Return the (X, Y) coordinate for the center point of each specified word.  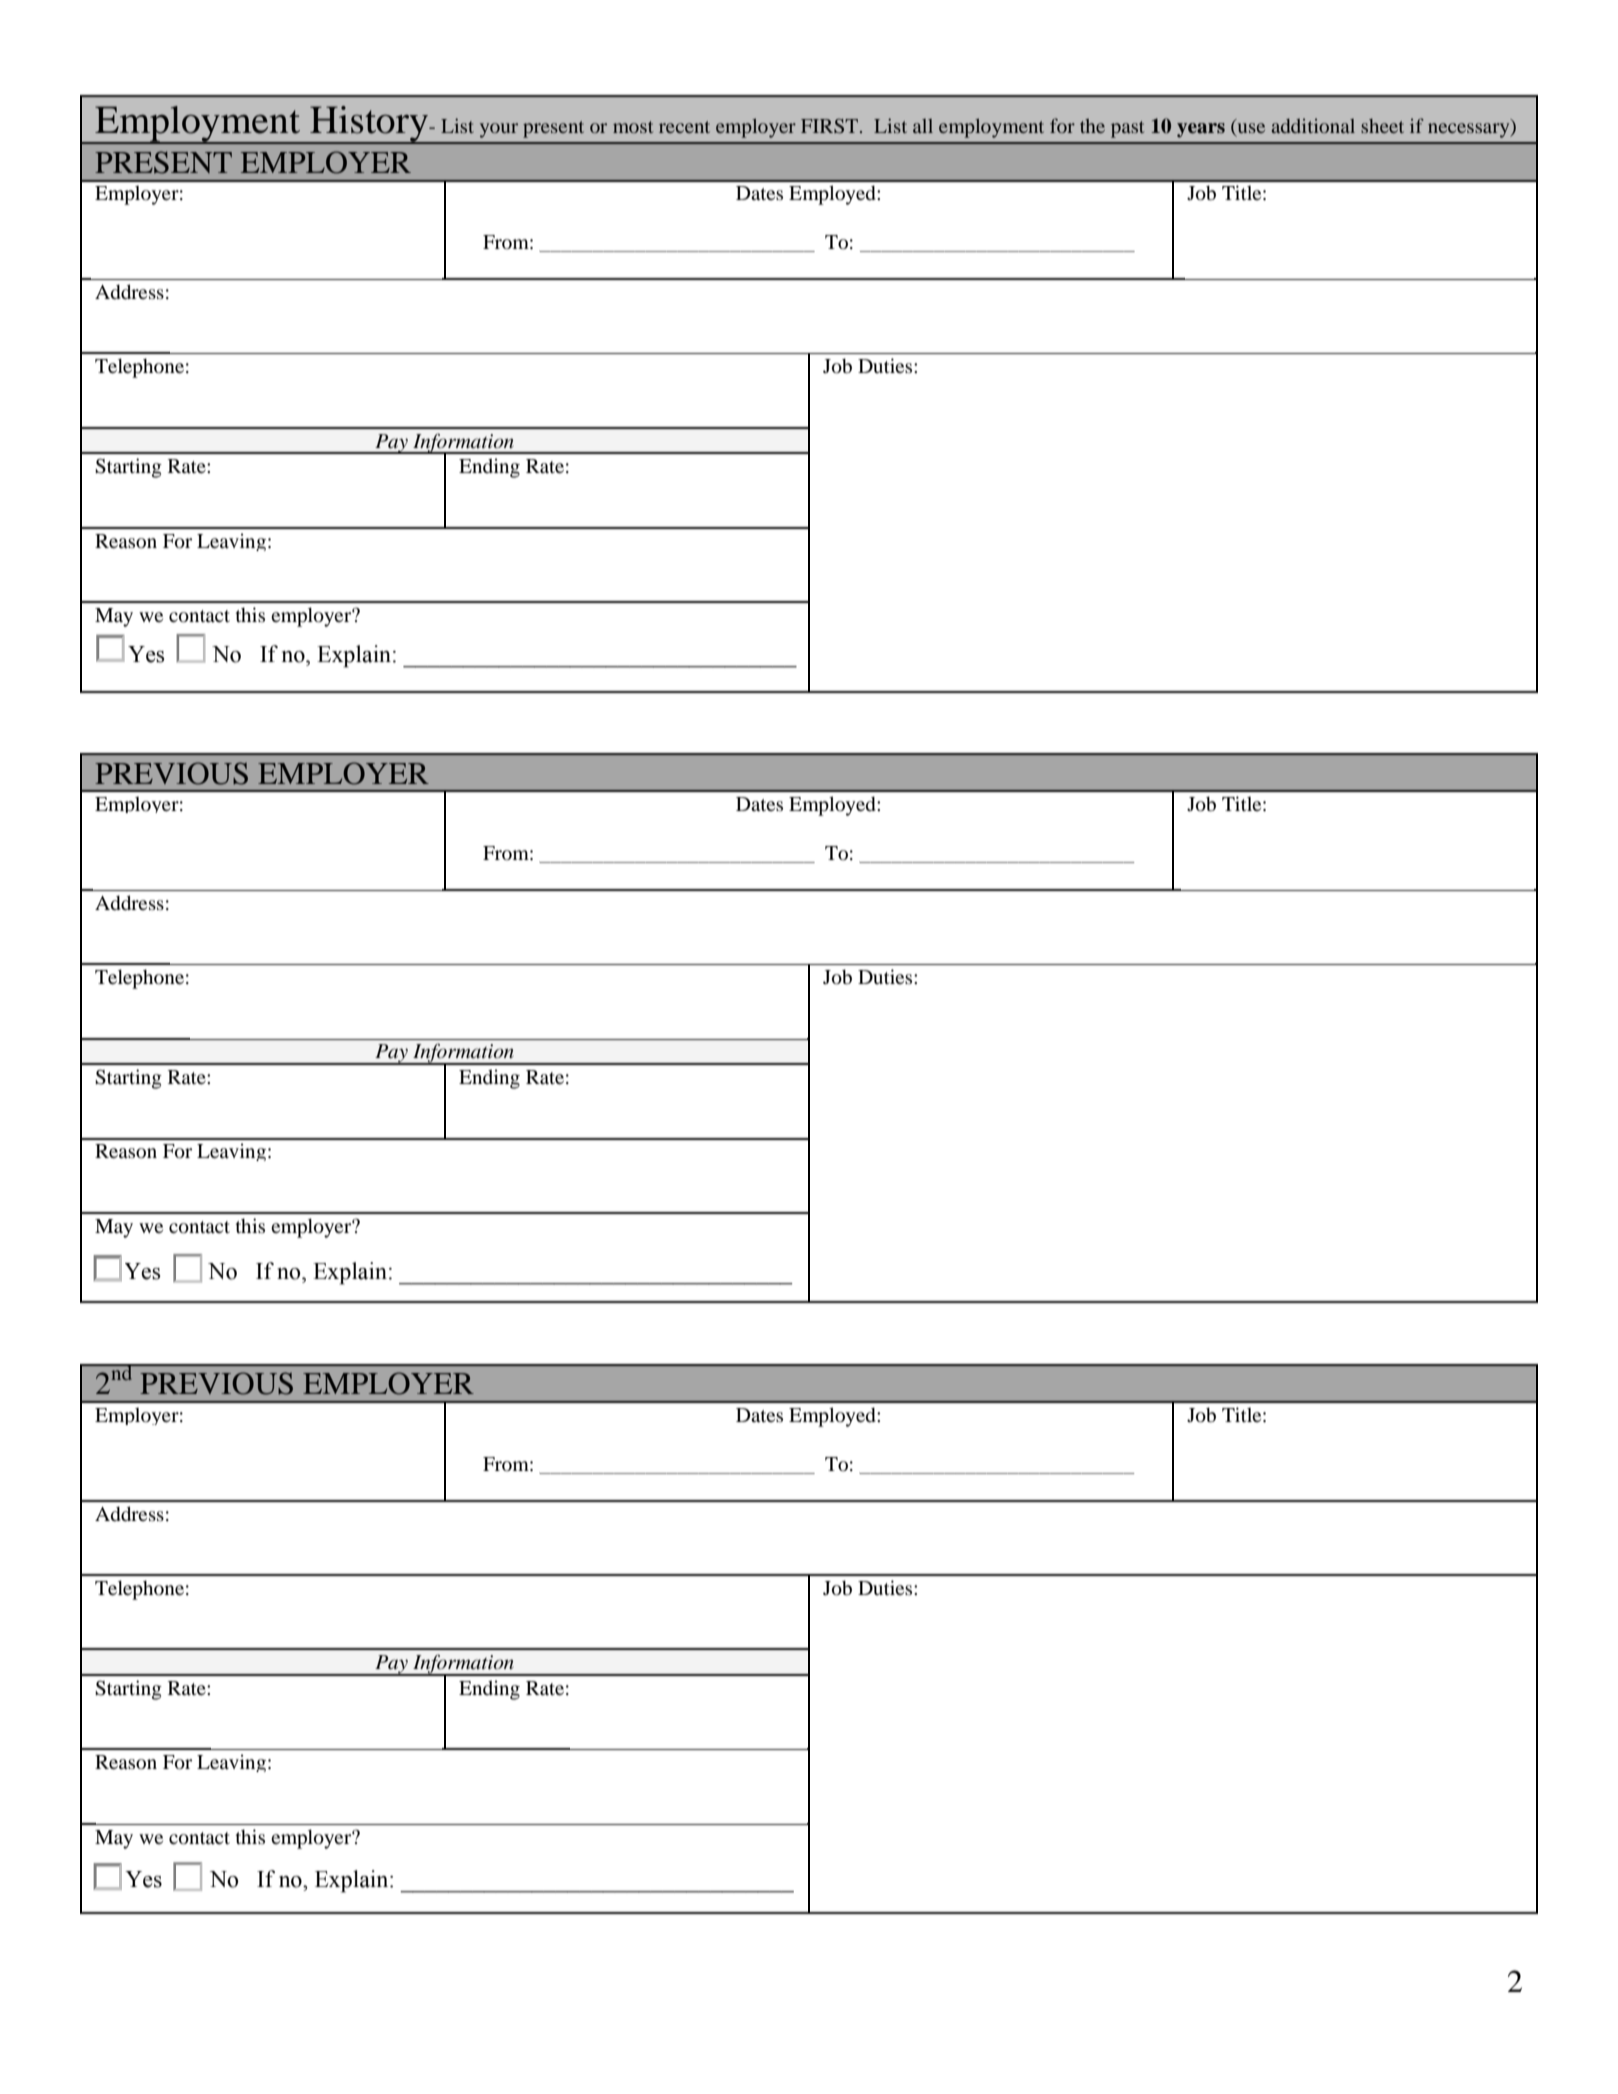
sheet (1382, 126)
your (499, 130)
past (1127, 129)
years (1201, 130)
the (1092, 126)
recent (684, 127)
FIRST (831, 126)
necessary (1470, 130)
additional (1313, 125)
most (633, 127)
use (1250, 129)
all (923, 126)
